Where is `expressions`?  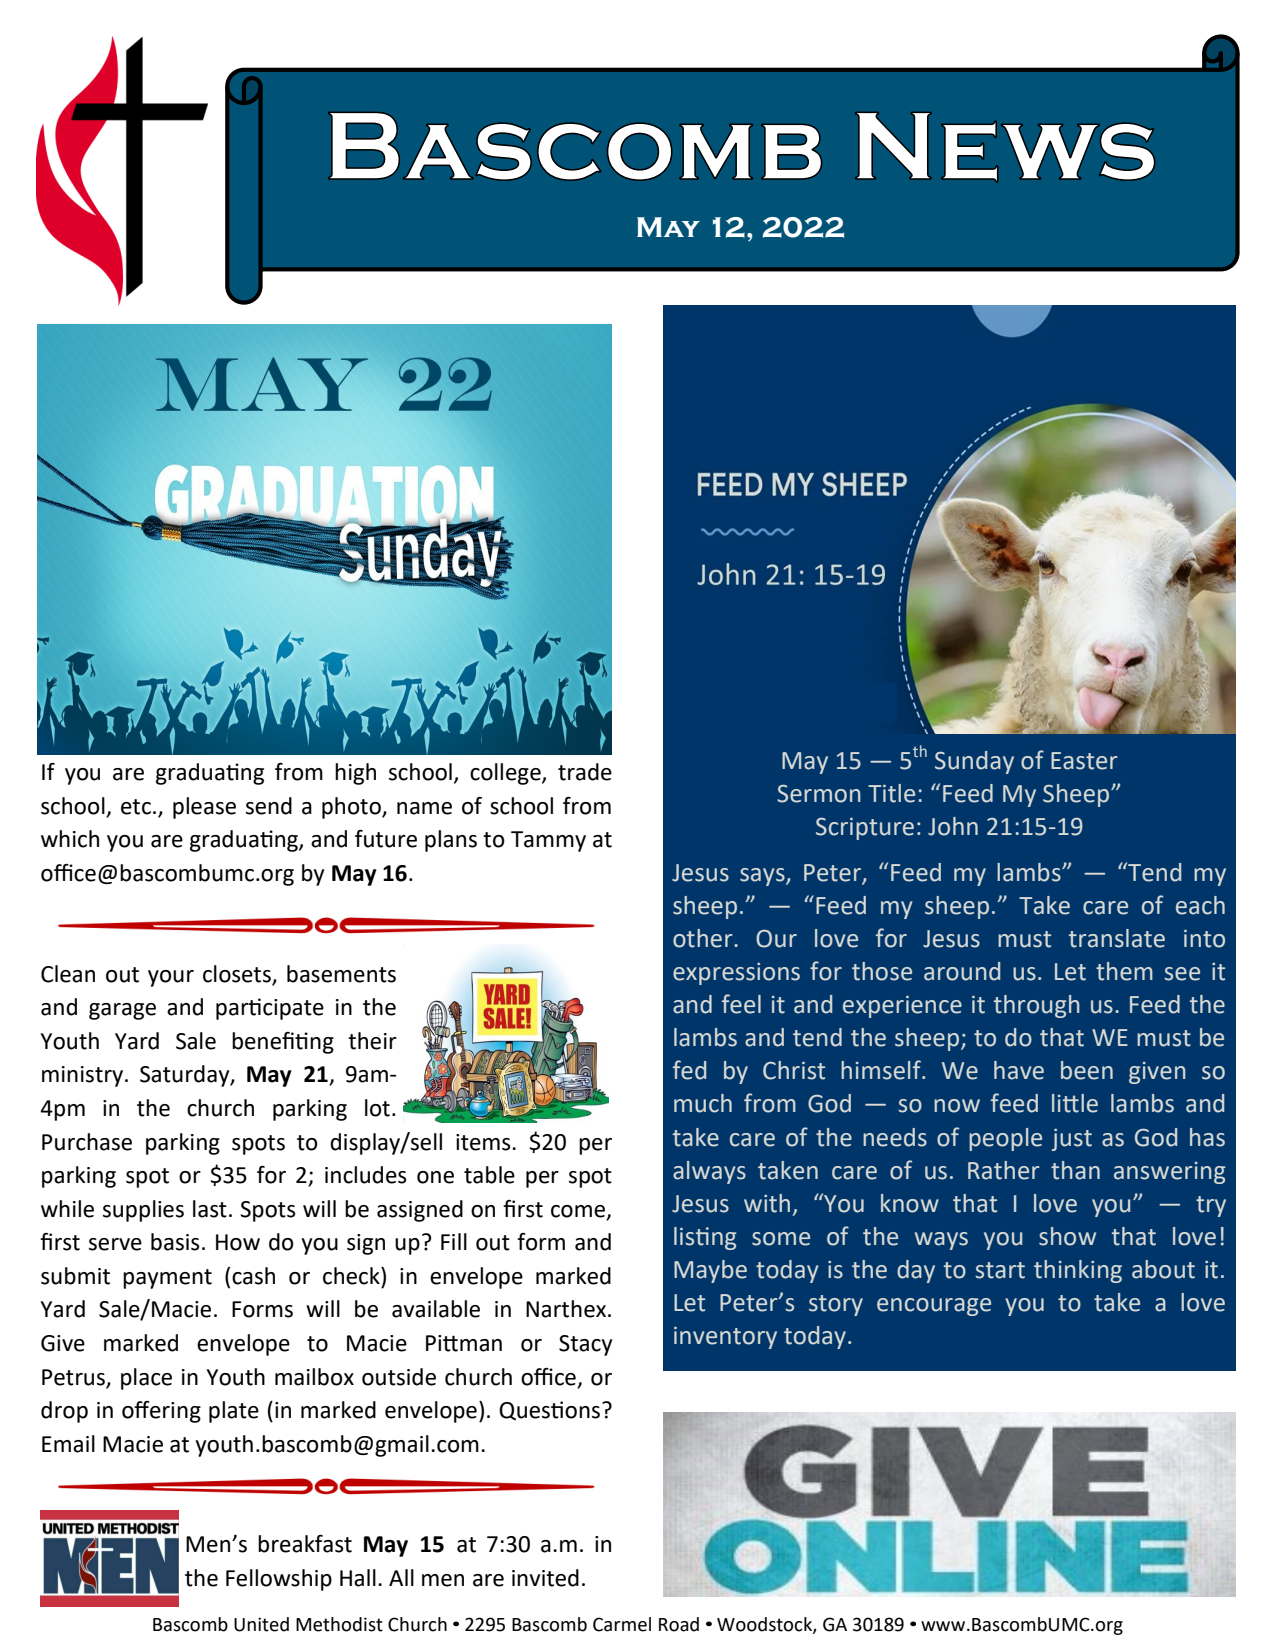
expressions is located at coordinates (736, 974).
